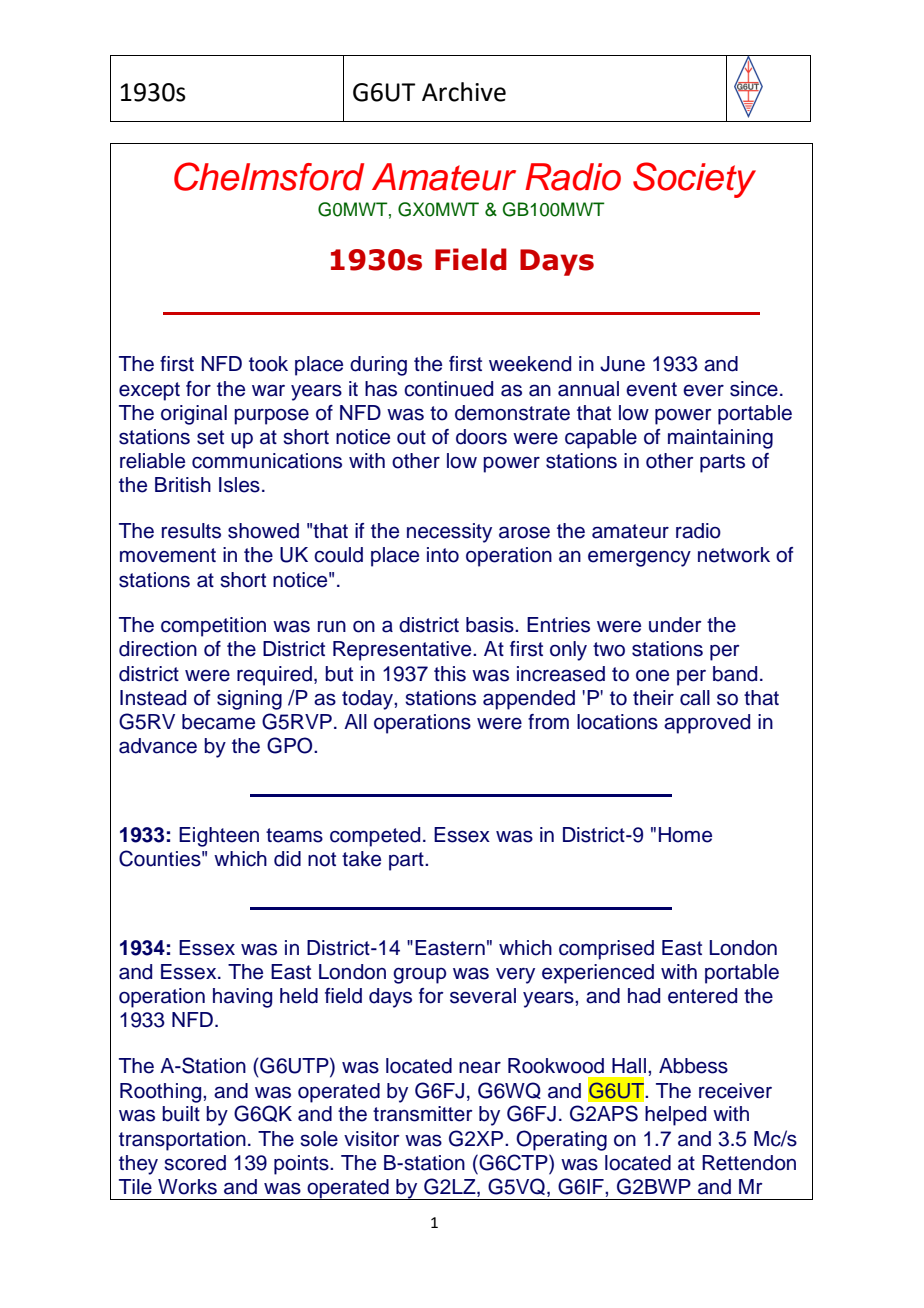  I want to click on transmitter, so click(423, 1114).
